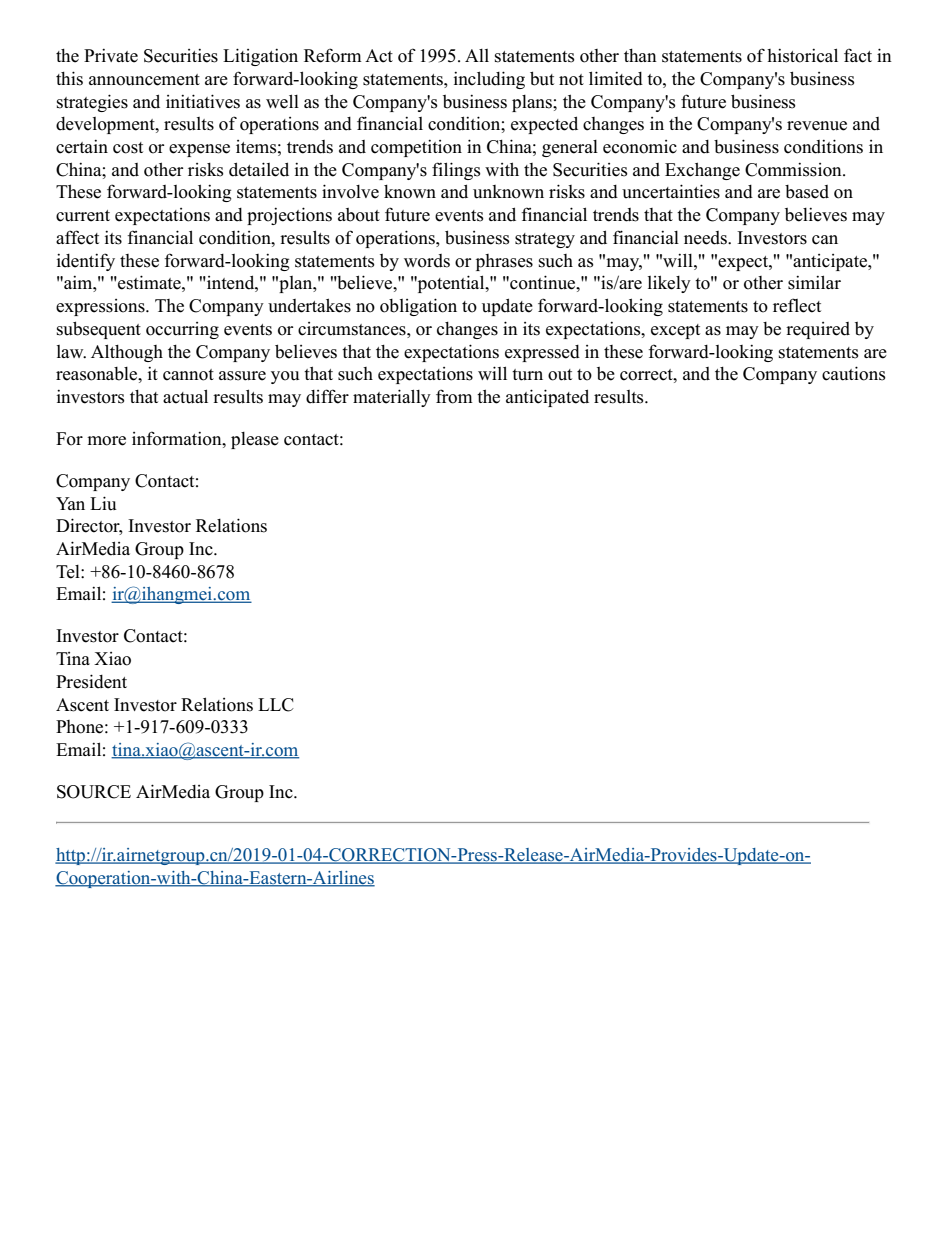  I want to click on needs, so click(706, 238).
